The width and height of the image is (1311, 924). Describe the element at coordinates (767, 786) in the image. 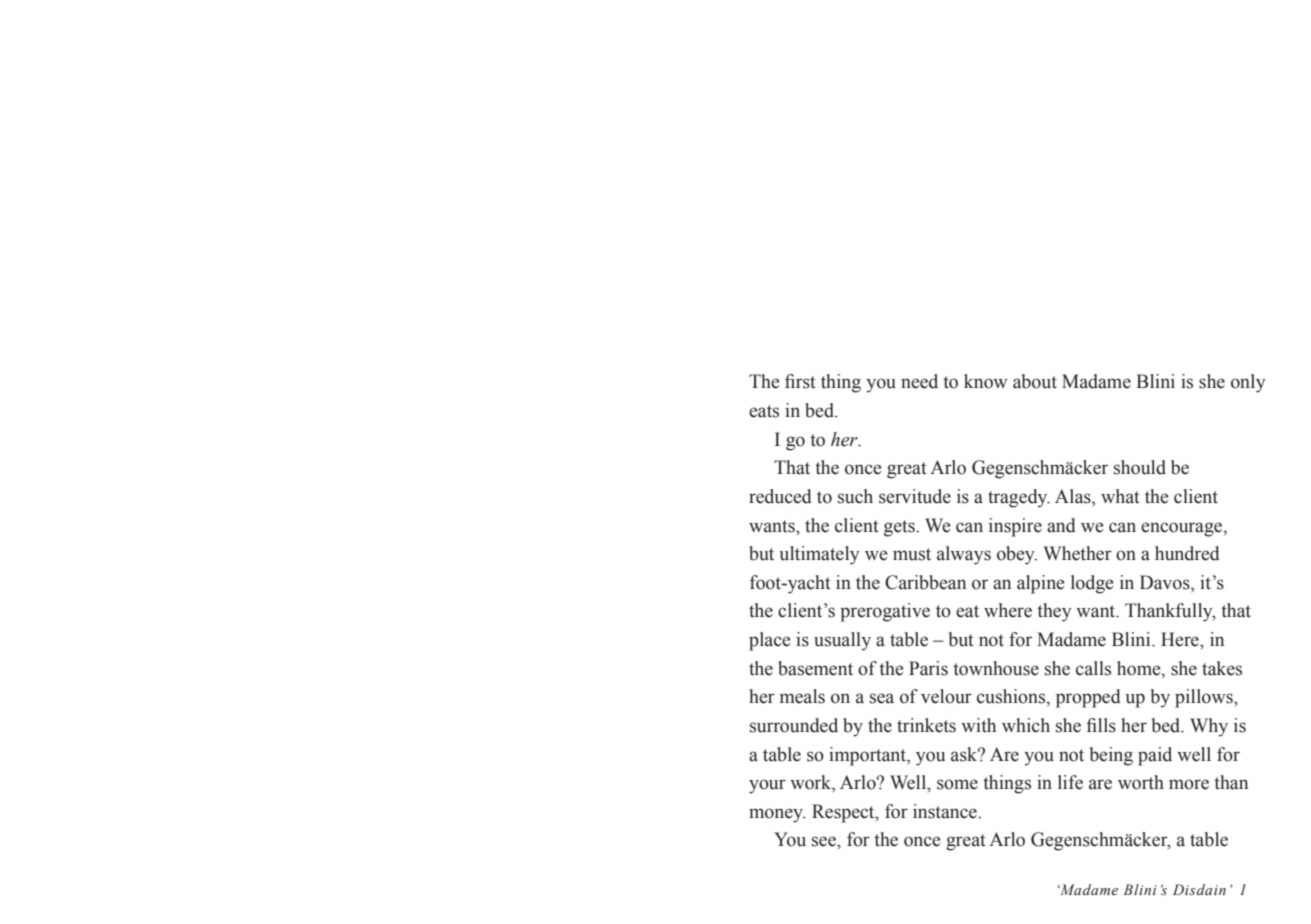

I see `your` at that location.
